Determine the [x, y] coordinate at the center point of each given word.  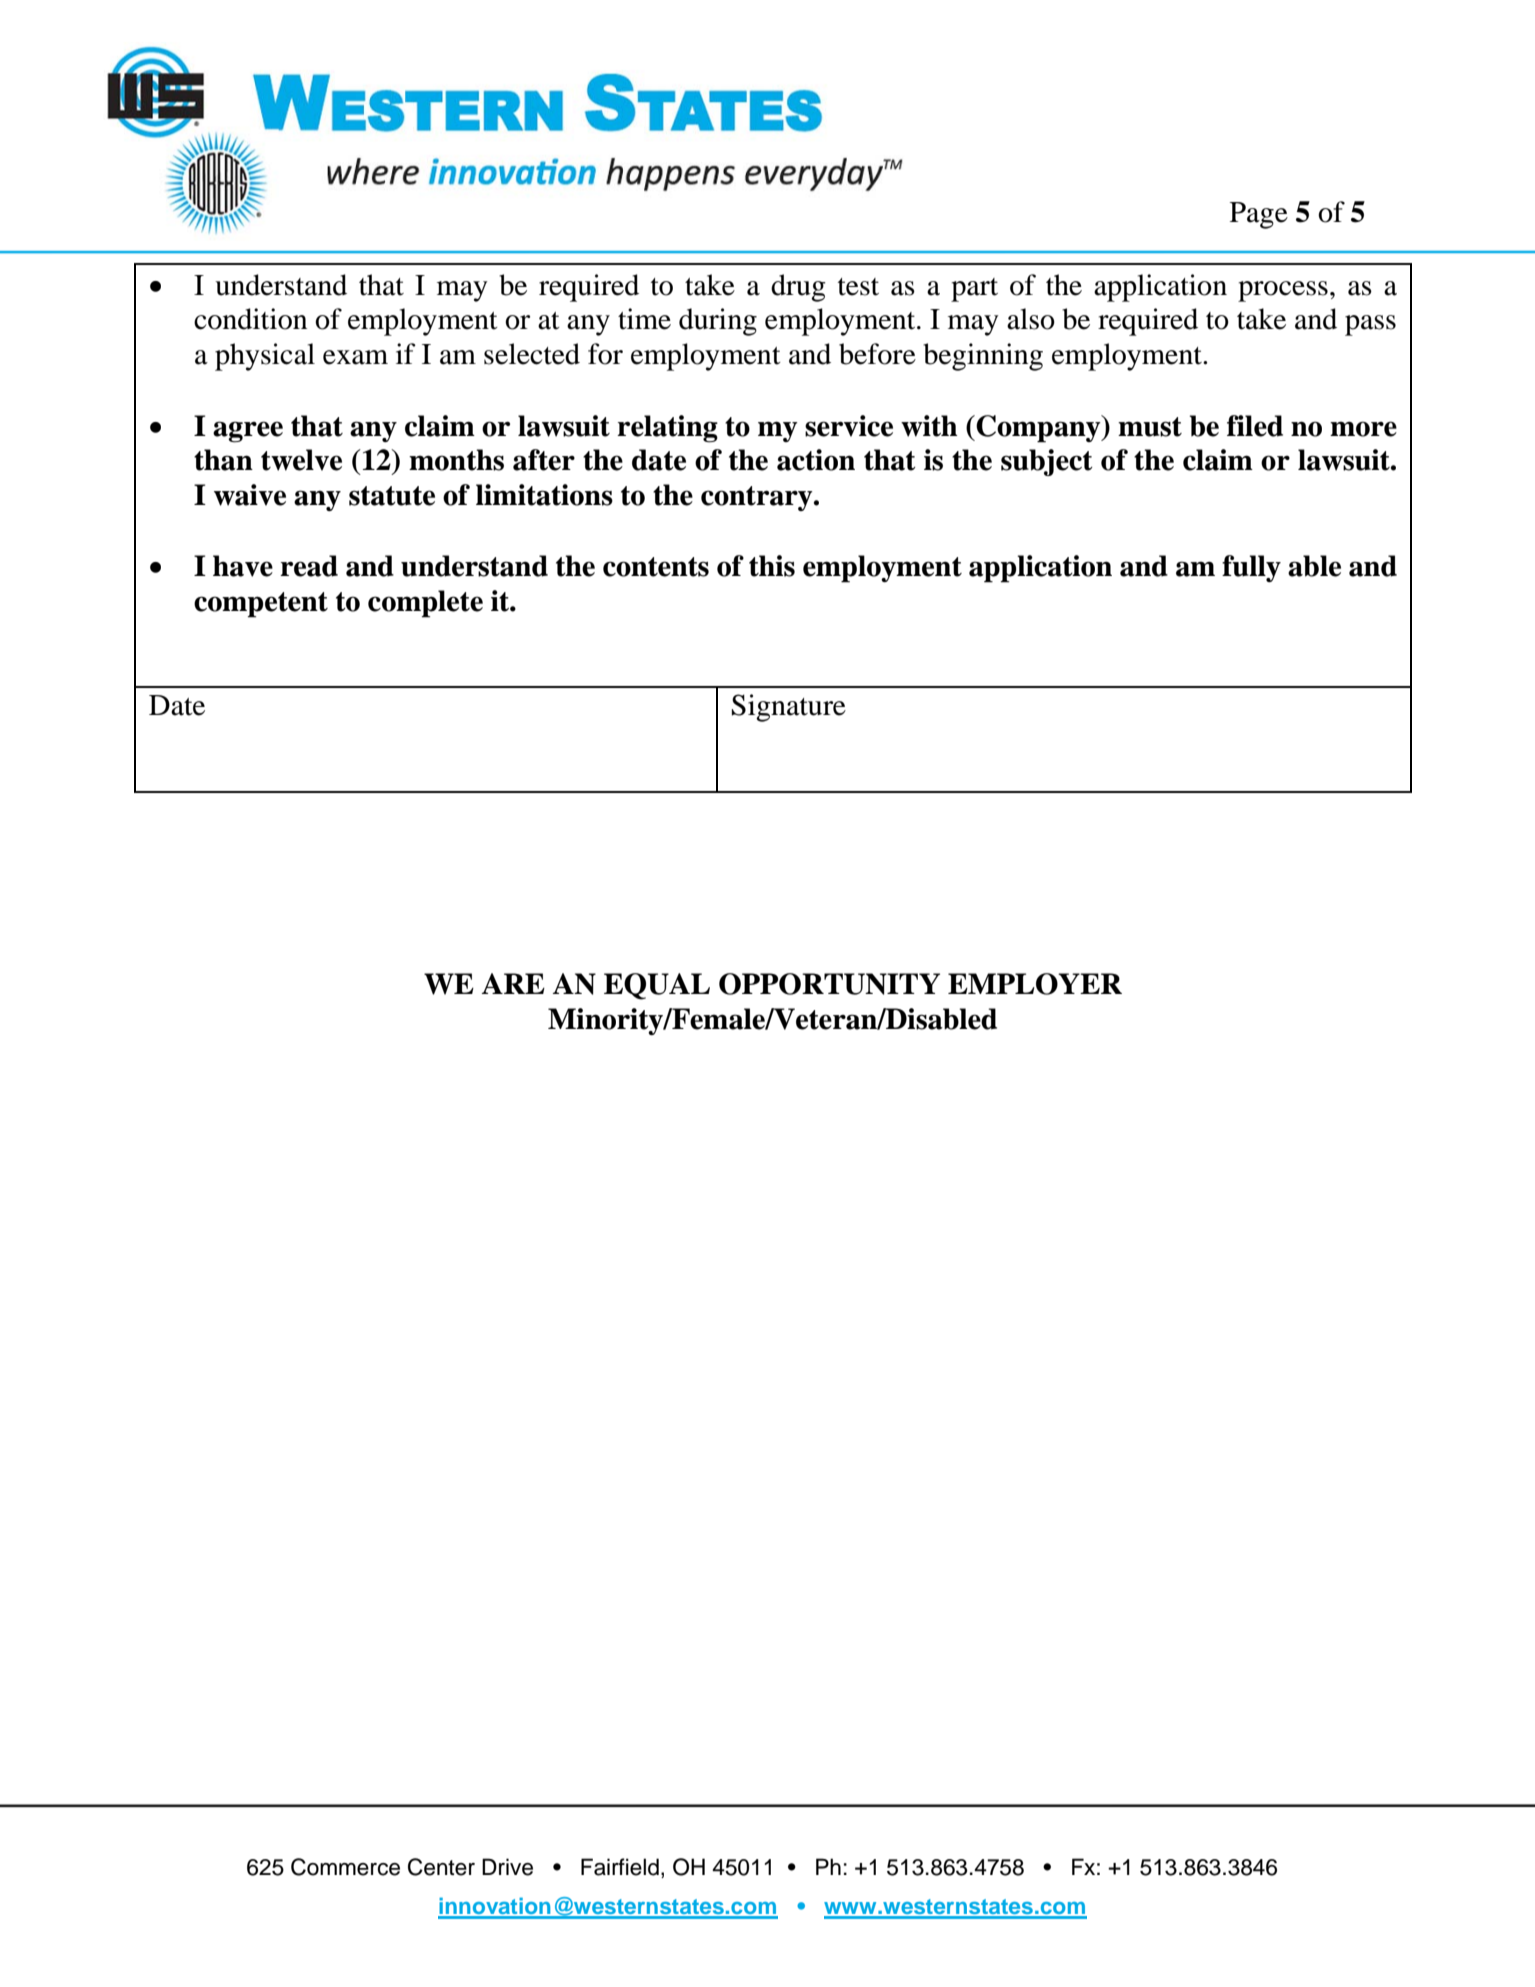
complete [425, 604]
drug [798, 288]
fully [1251, 568]
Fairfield [620, 1867]
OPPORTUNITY [829, 984]
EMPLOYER [1035, 984]
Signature [789, 708]
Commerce [345, 1867]
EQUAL [657, 986]
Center [441, 1867]
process [1283, 291]
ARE [513, 983]
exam [355, 357]
